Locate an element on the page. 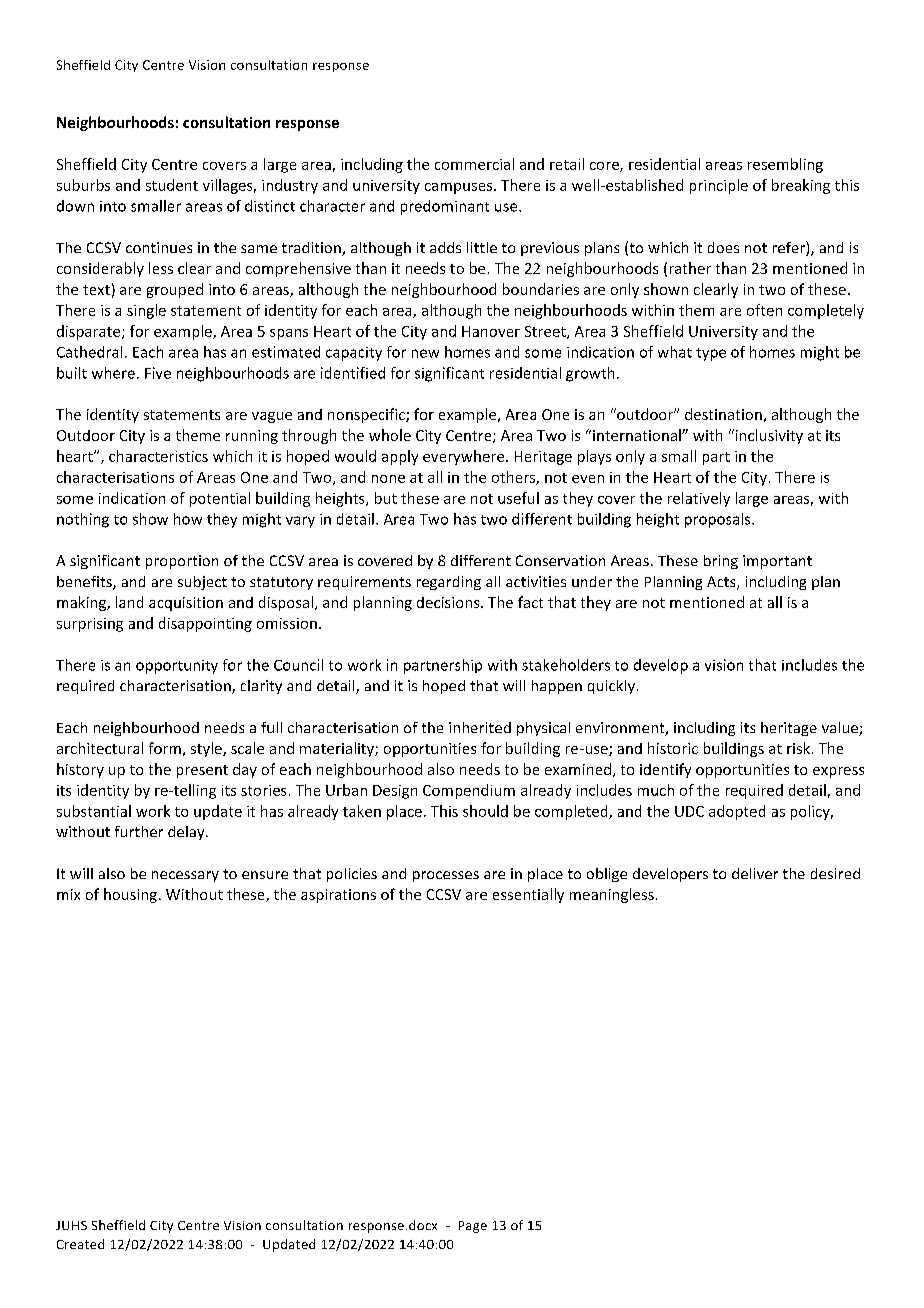  Page is located at coordinates (473, 1227).
